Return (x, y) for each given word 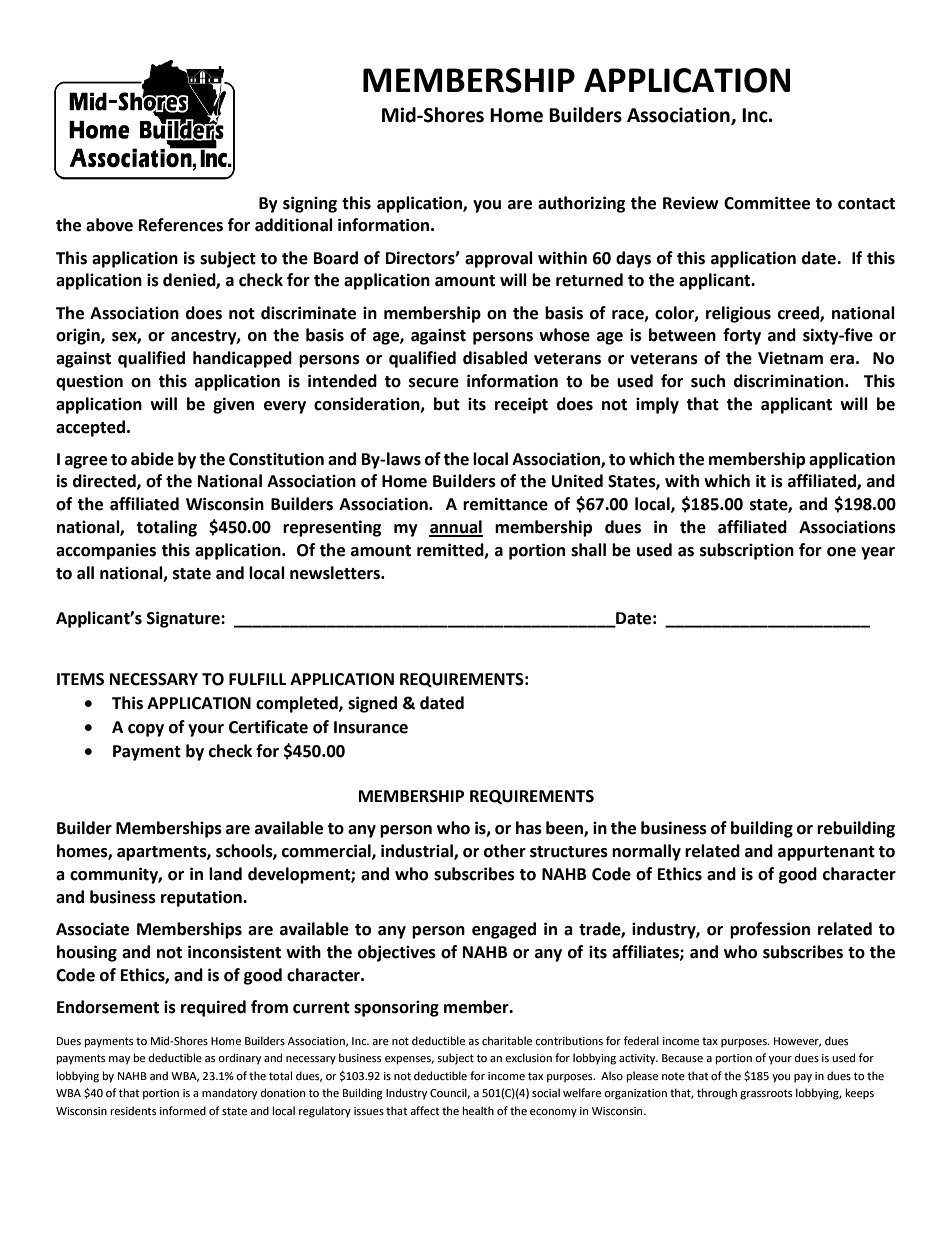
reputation (202, 898)
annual (456, 528)
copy (146, 730)
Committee (767, 203)
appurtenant (826, 853)
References (181, 225)
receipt (521, 405)
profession (770, 930)
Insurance (371, 727)
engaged (504, 930)
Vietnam (790, 358)
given (233, 405)
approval (499, 259)
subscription (747, 551)
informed (183, 1111)
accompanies (106, 551)
